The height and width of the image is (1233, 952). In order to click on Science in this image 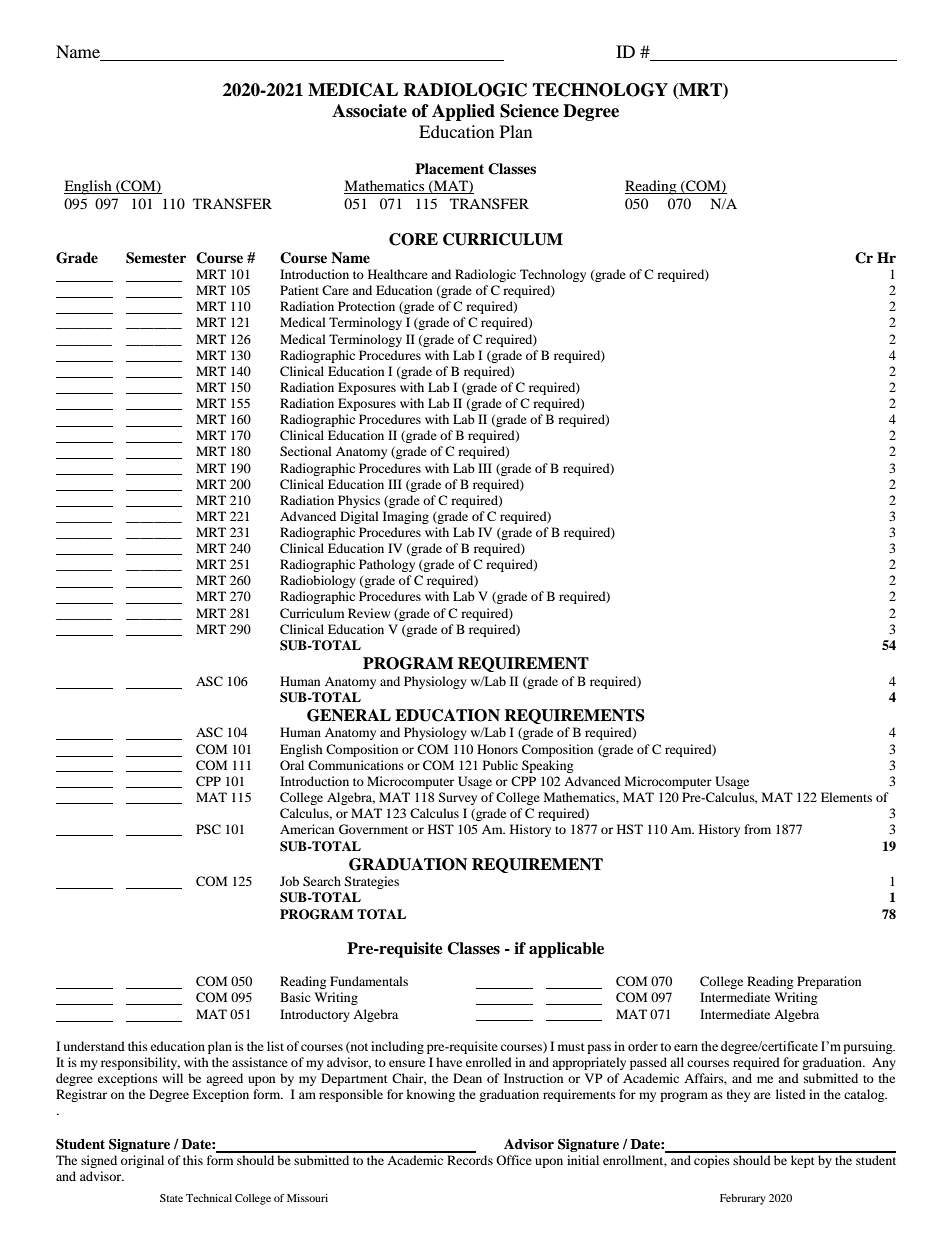, I will do `click(529, 111)`.
